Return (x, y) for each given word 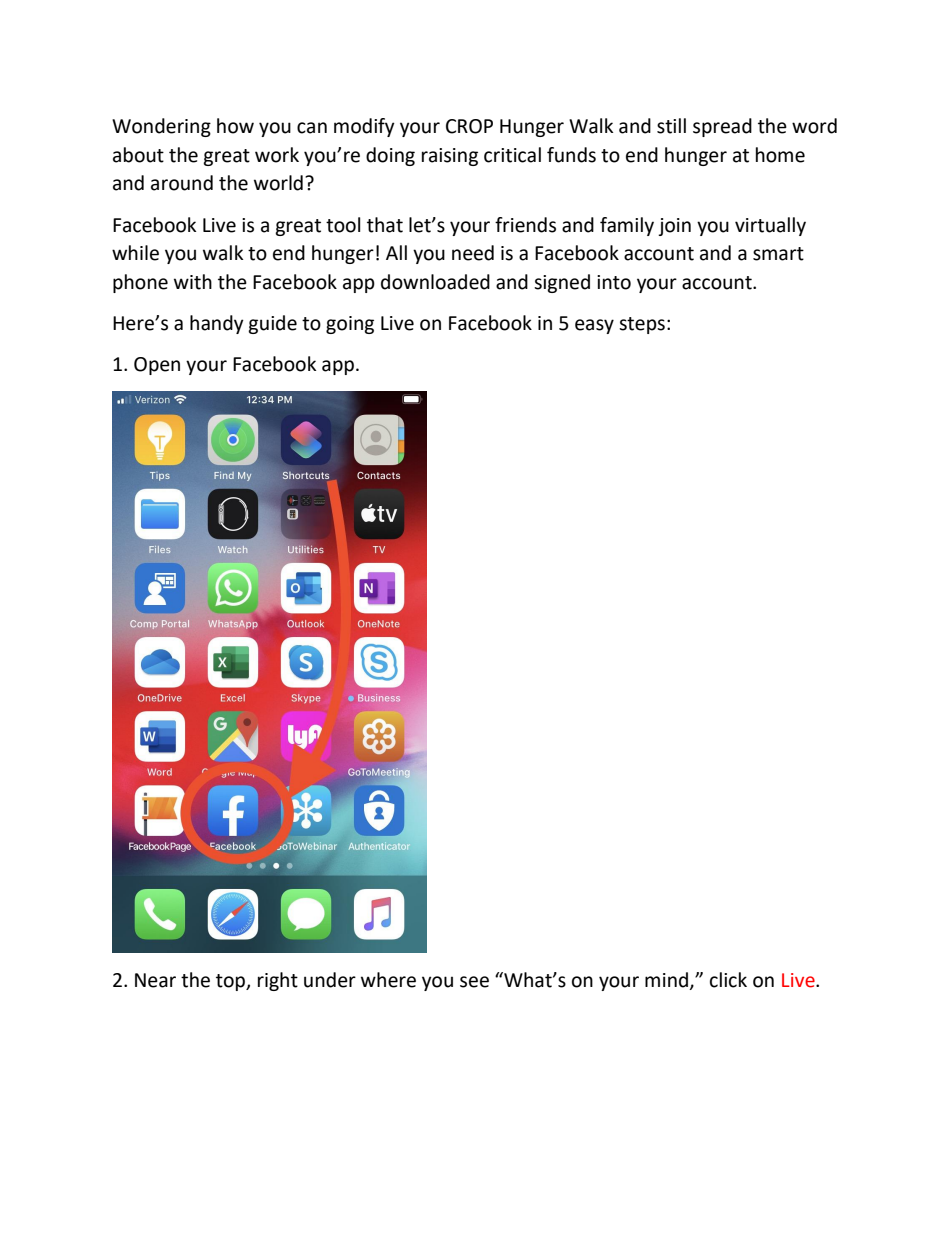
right (278, 981)
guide (272, 324)
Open (157, 366)
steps (642, 325)
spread (722, 127)
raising (450, 157)
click (728, 980)
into (614, 282)
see (474, 982)
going (350, 325)
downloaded (435, 282)
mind (668, 981)
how (235, 126)
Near (155, 980)
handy (217, 324)
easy (594, 326)
